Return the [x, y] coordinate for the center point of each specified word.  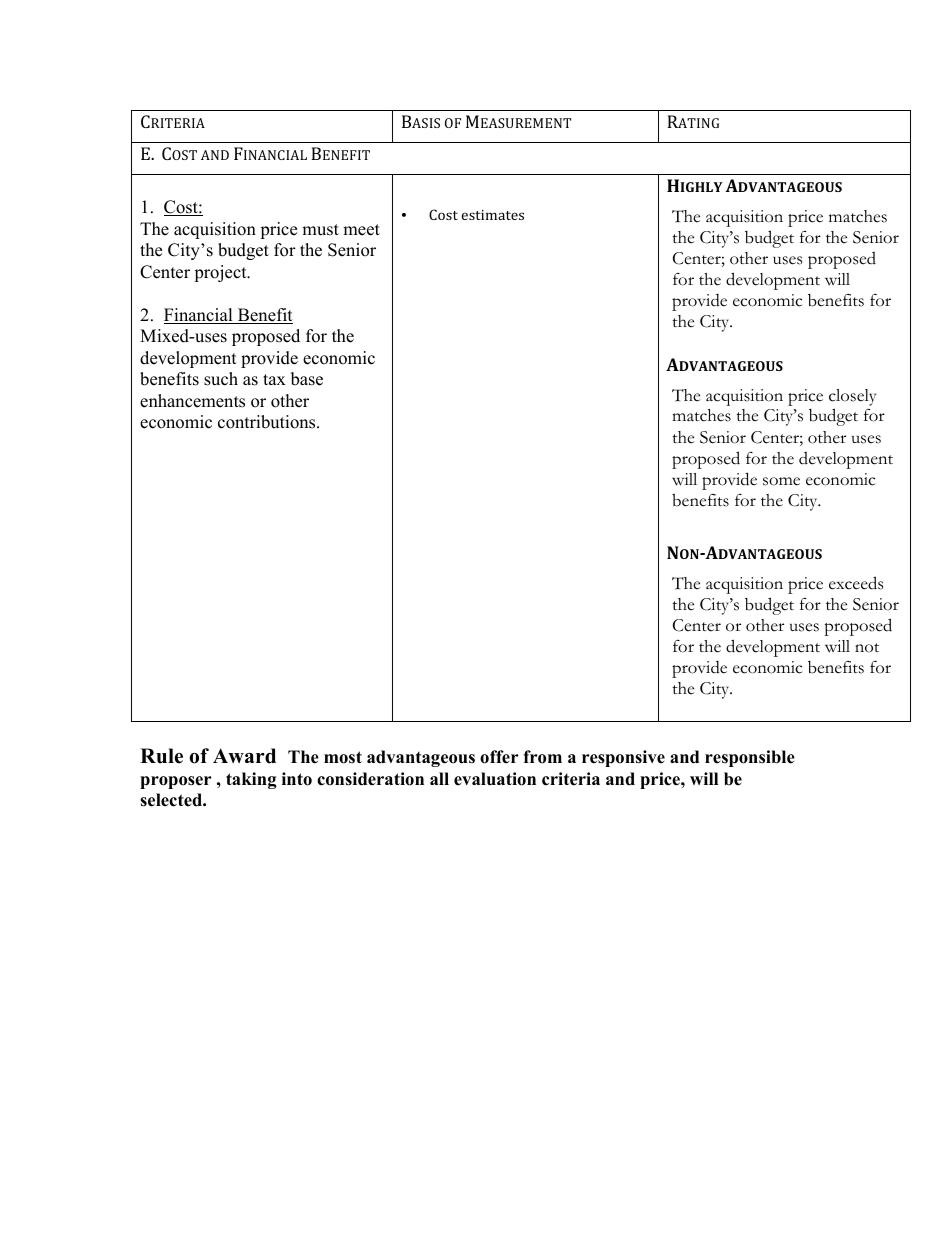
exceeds [856, 583]
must [320, 230]
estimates [492, 215]
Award [244, 756]
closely [852, 397]
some [781, 481]
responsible [750, 758]
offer [499, 757]
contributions [268, 422]
